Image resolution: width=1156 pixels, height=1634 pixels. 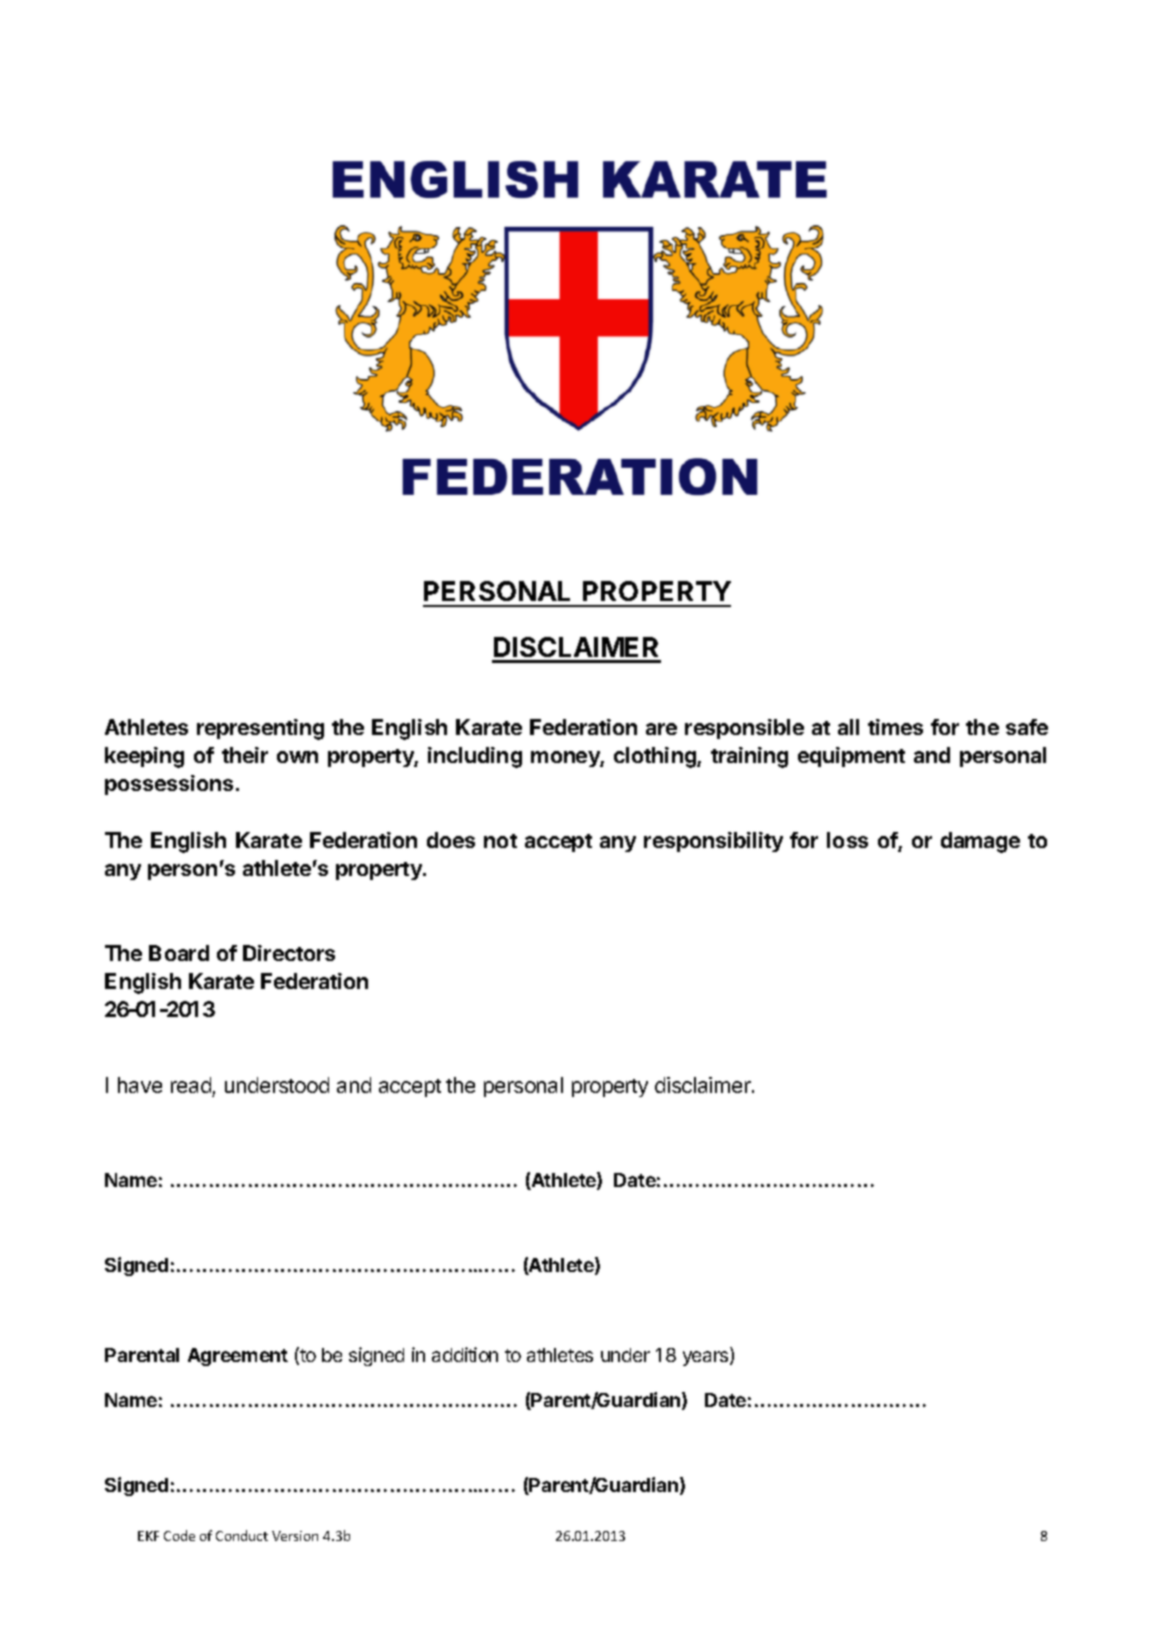 What do you see at coordinates (191, 1085) in the image?
I see `read` at bounding box center [191, 1085].
